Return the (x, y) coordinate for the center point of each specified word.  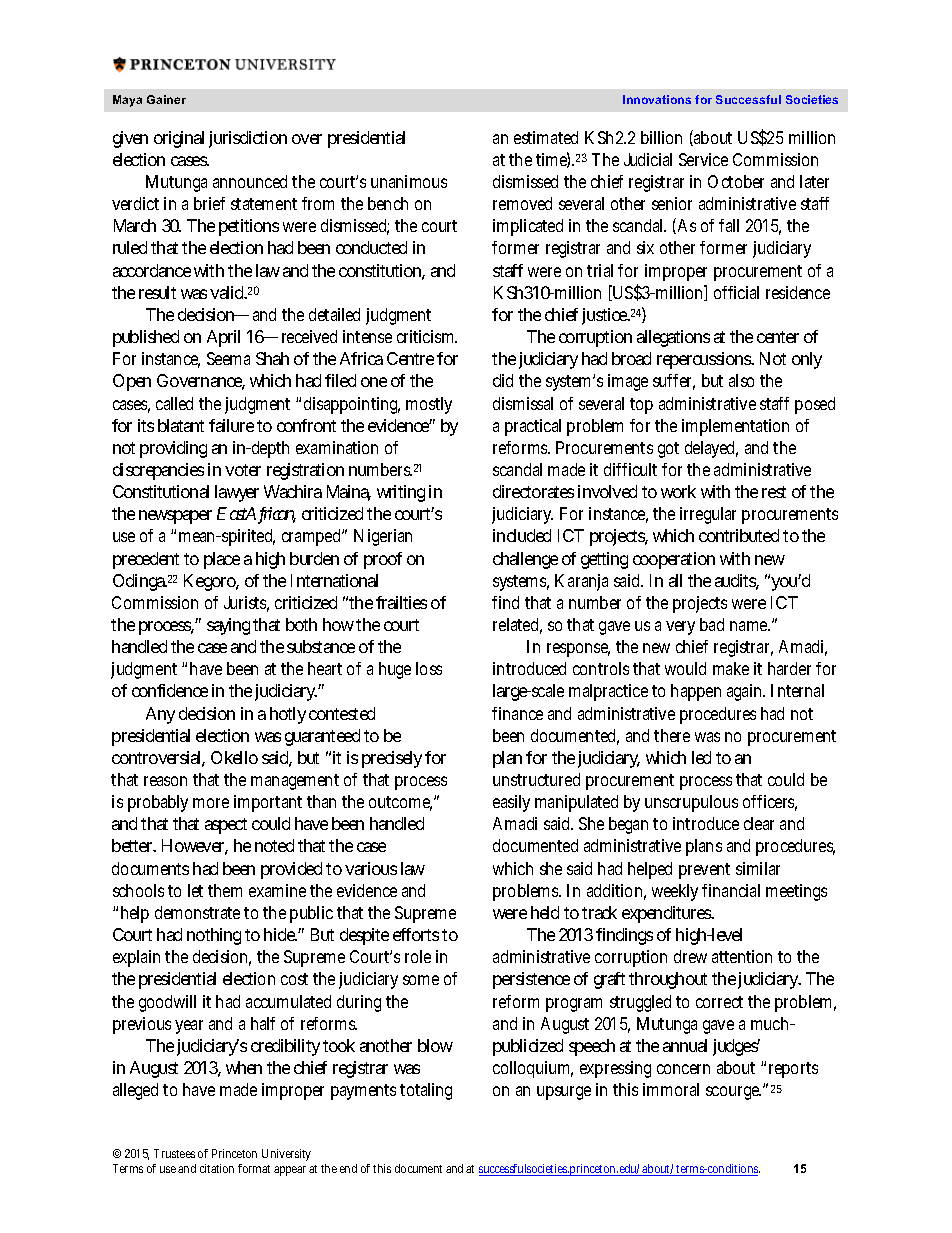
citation (217, 1168)
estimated (546, 137)
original (179, 139)
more (211, 803)
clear (759, 823)
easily (511, 803)
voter (243, 470)
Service (703, 159)
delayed (711, 449)
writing (401, 493)
